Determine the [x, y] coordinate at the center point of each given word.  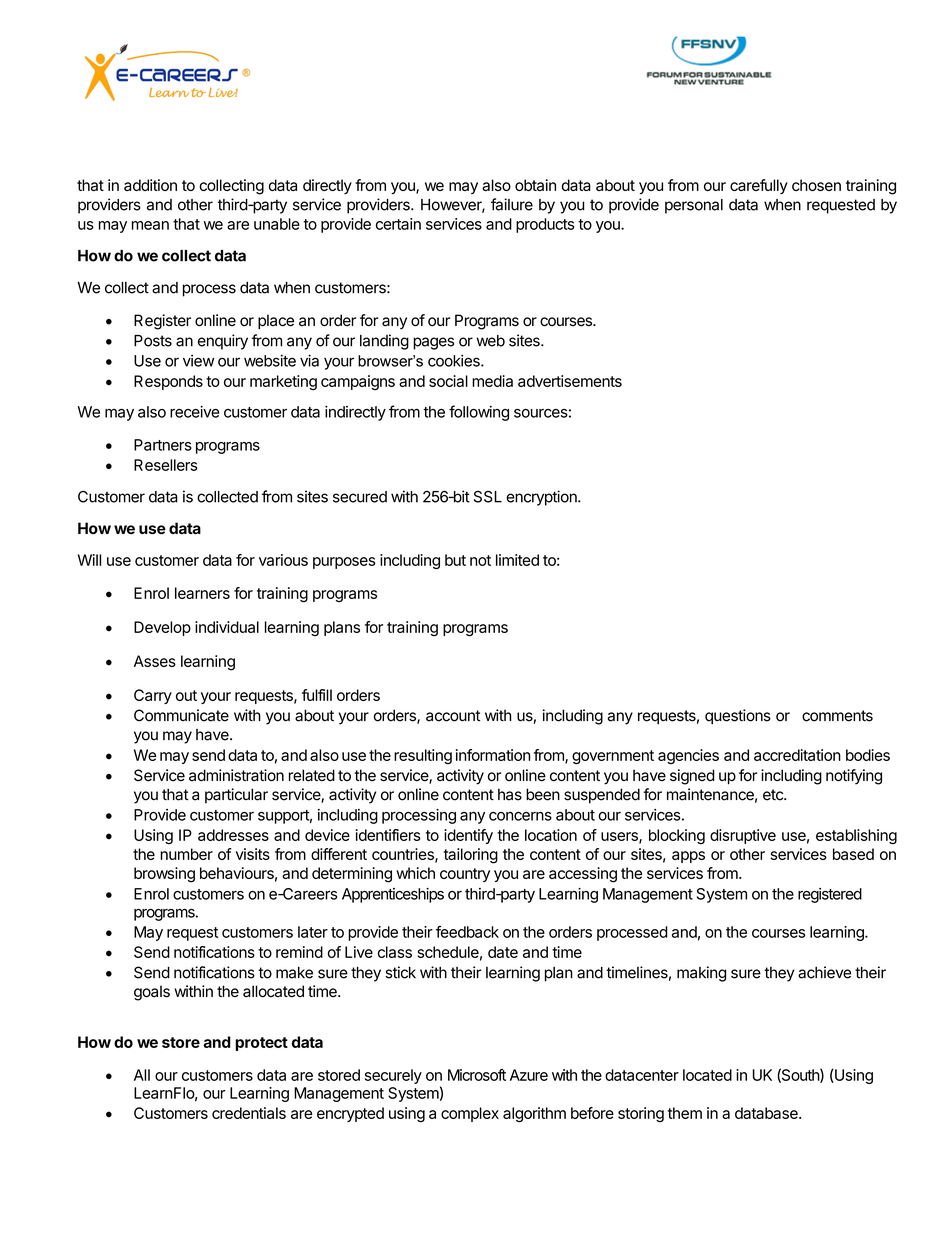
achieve [824, 972]
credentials [249, 1113]
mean [150, 225]
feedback [467, 932]
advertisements [570, 381]
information [493, 755]
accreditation [797, 755]
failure [512, 204]
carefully [759, 186]
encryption [542, 498]
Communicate [181, 715]
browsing [164, 875]
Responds [168, 382]
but [455, 560]
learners [202, 593]
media [492, 381]
